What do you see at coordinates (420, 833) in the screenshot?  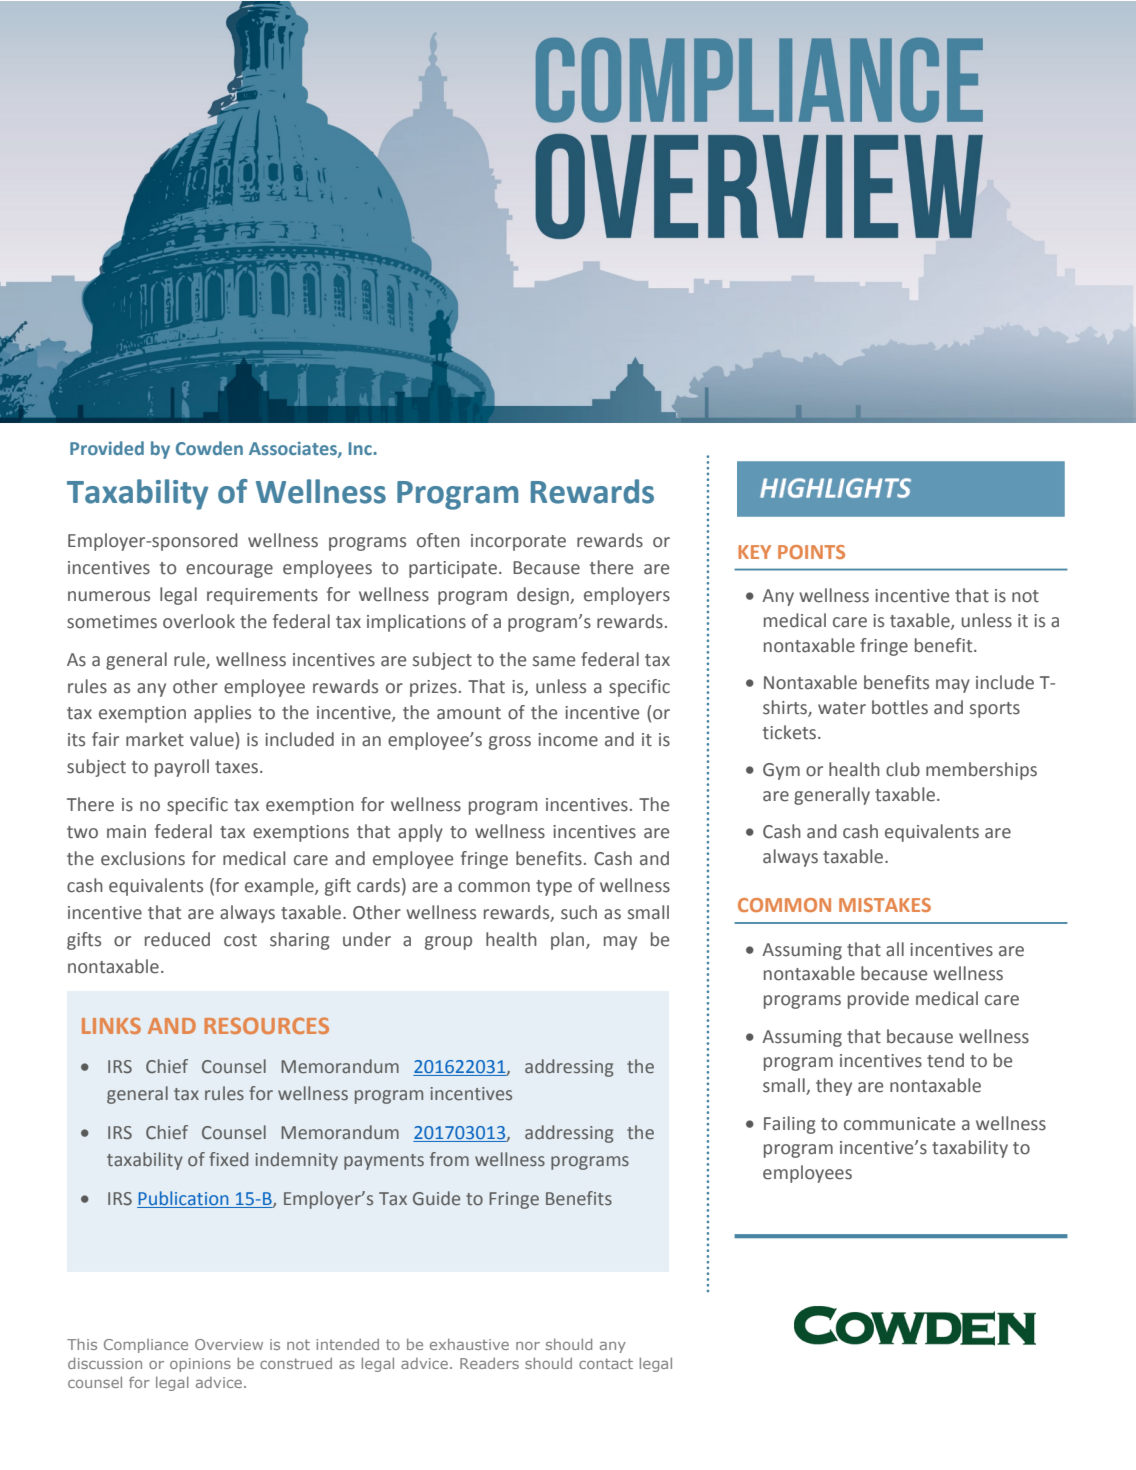 I see `apply` at bounding box center [420, 833].
